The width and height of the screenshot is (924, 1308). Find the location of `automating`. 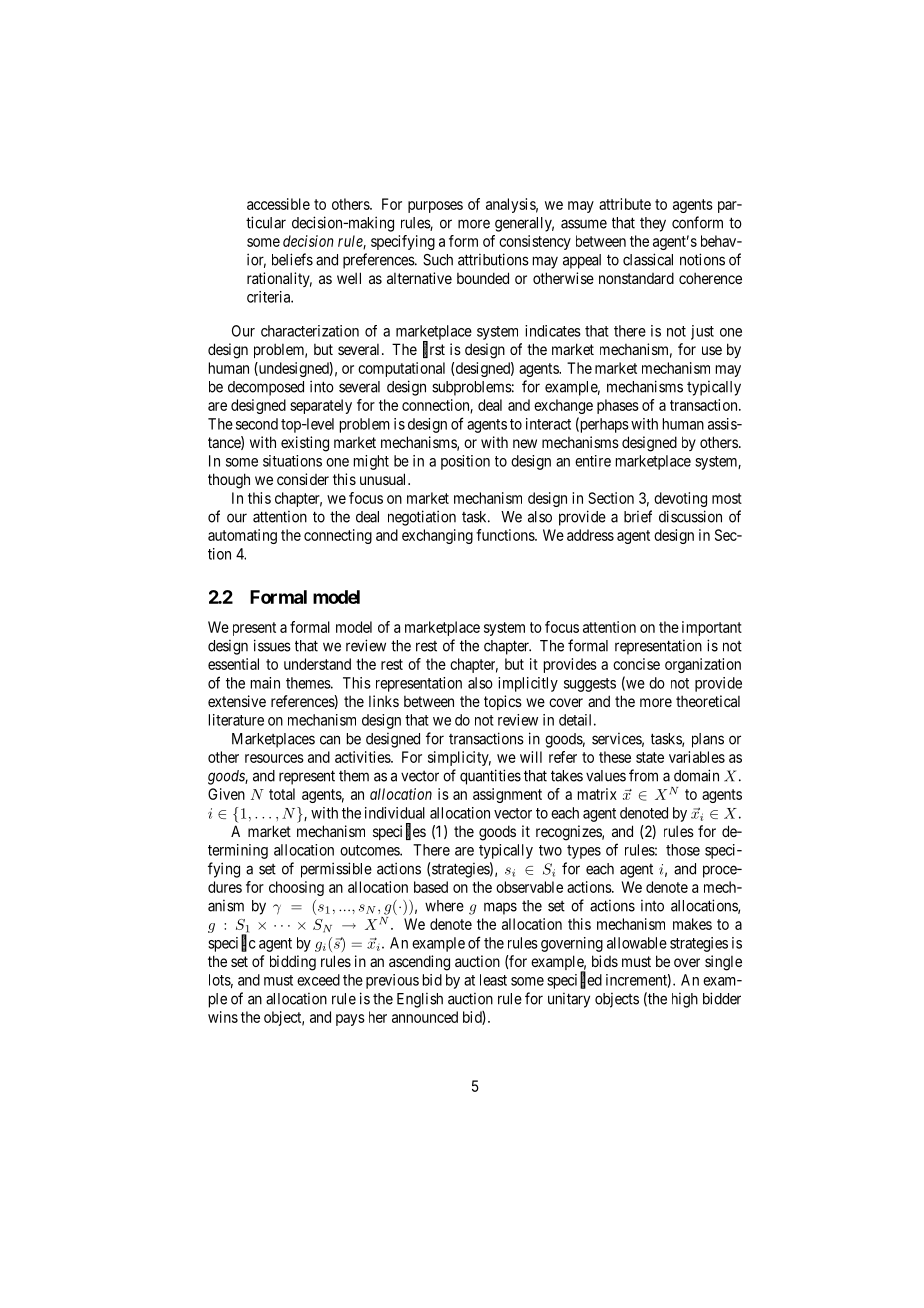

automating is located at coordinates (242, 536).
